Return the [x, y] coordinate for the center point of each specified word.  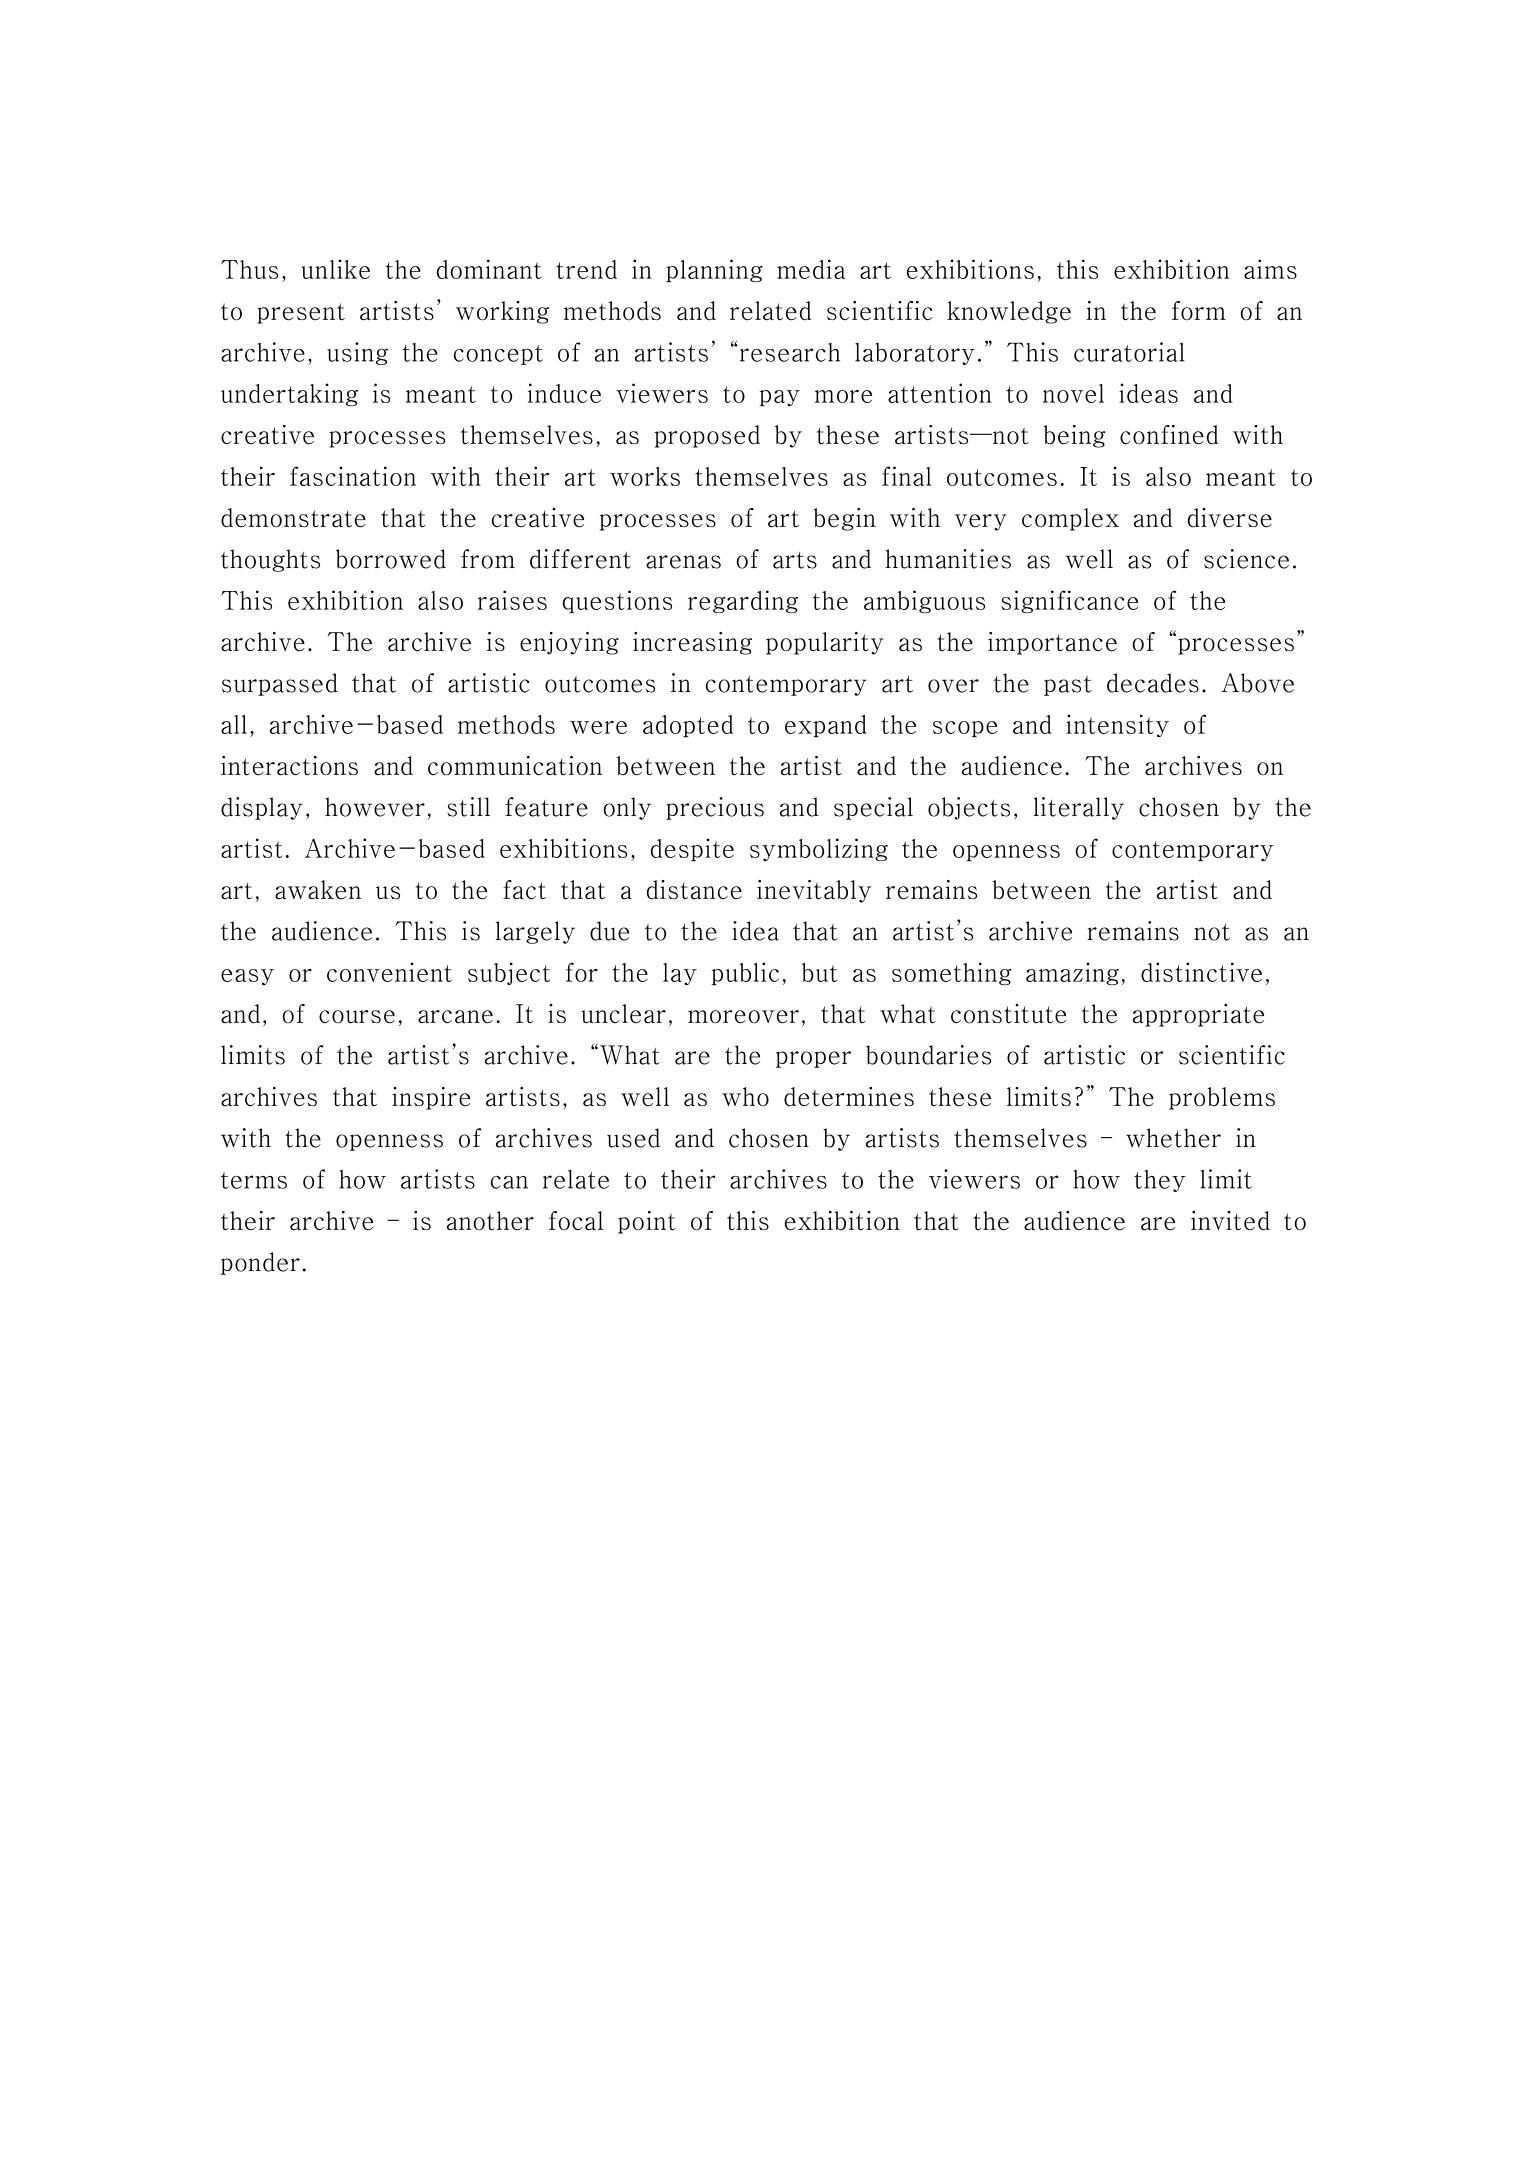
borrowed [391, 559]
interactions [289, 766]
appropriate [1198, 1015]
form [1199, 310]
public [745, 973]
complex [1070, 519]
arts [795, 560]
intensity [1117, 725]
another [490, 1221]
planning [714, 270]
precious [715, 808]
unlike [335, 269]
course [357, 1017]
